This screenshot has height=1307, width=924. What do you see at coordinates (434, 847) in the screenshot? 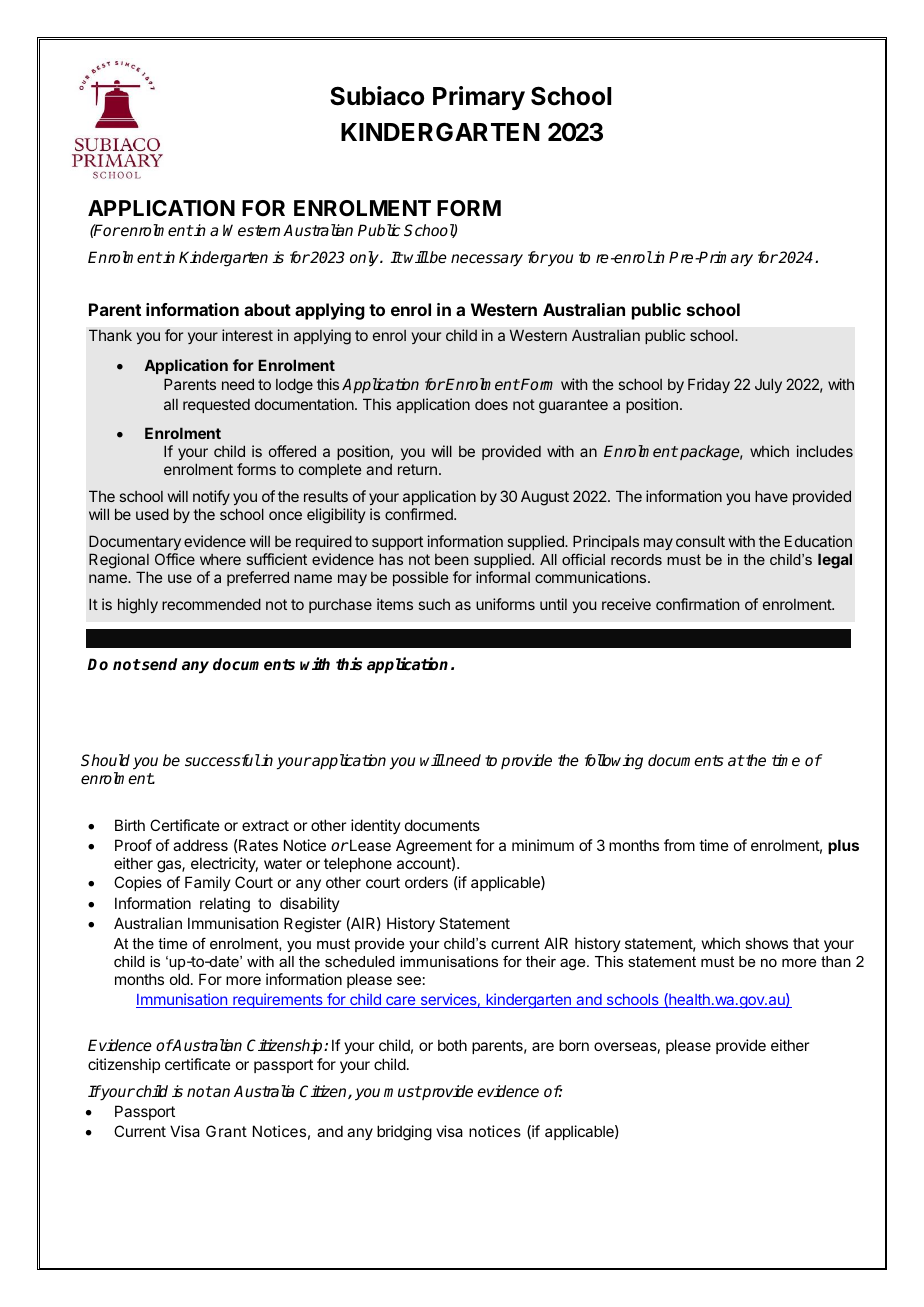
I see `Agreement` at bounding box center [434, 847].
